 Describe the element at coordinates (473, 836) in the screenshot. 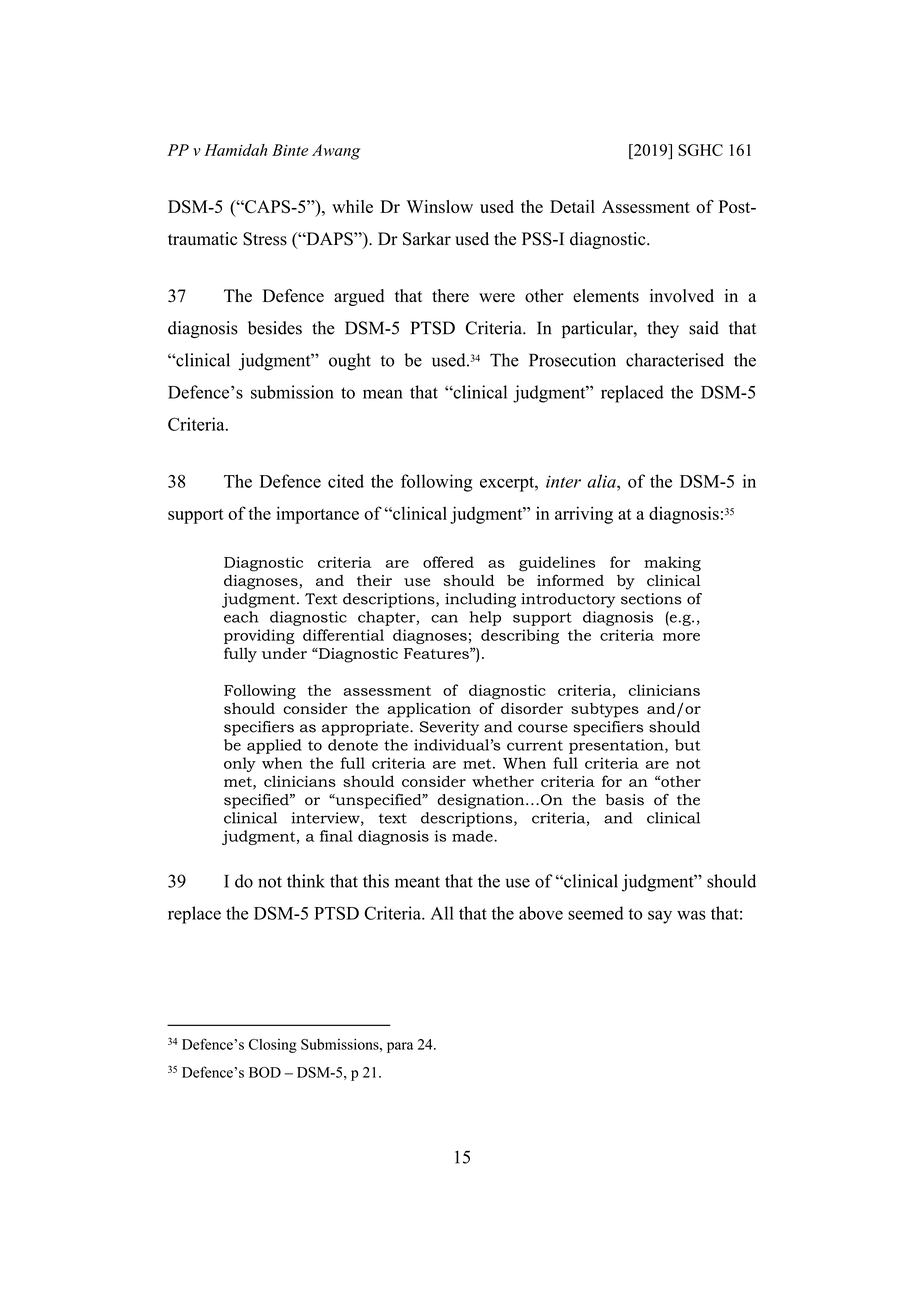

I see `made` at that location.
